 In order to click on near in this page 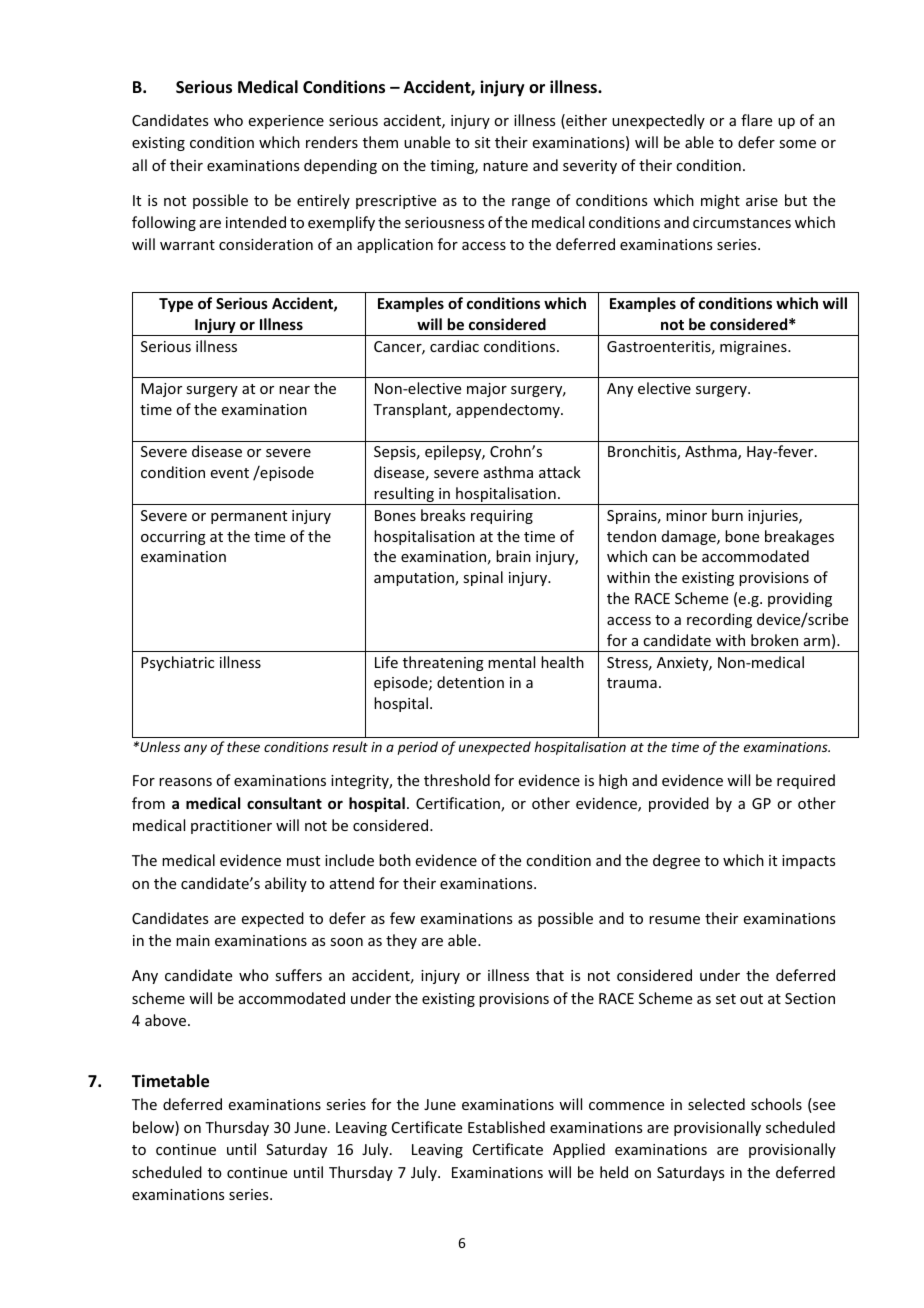, I will do `click(294, 390)`.
